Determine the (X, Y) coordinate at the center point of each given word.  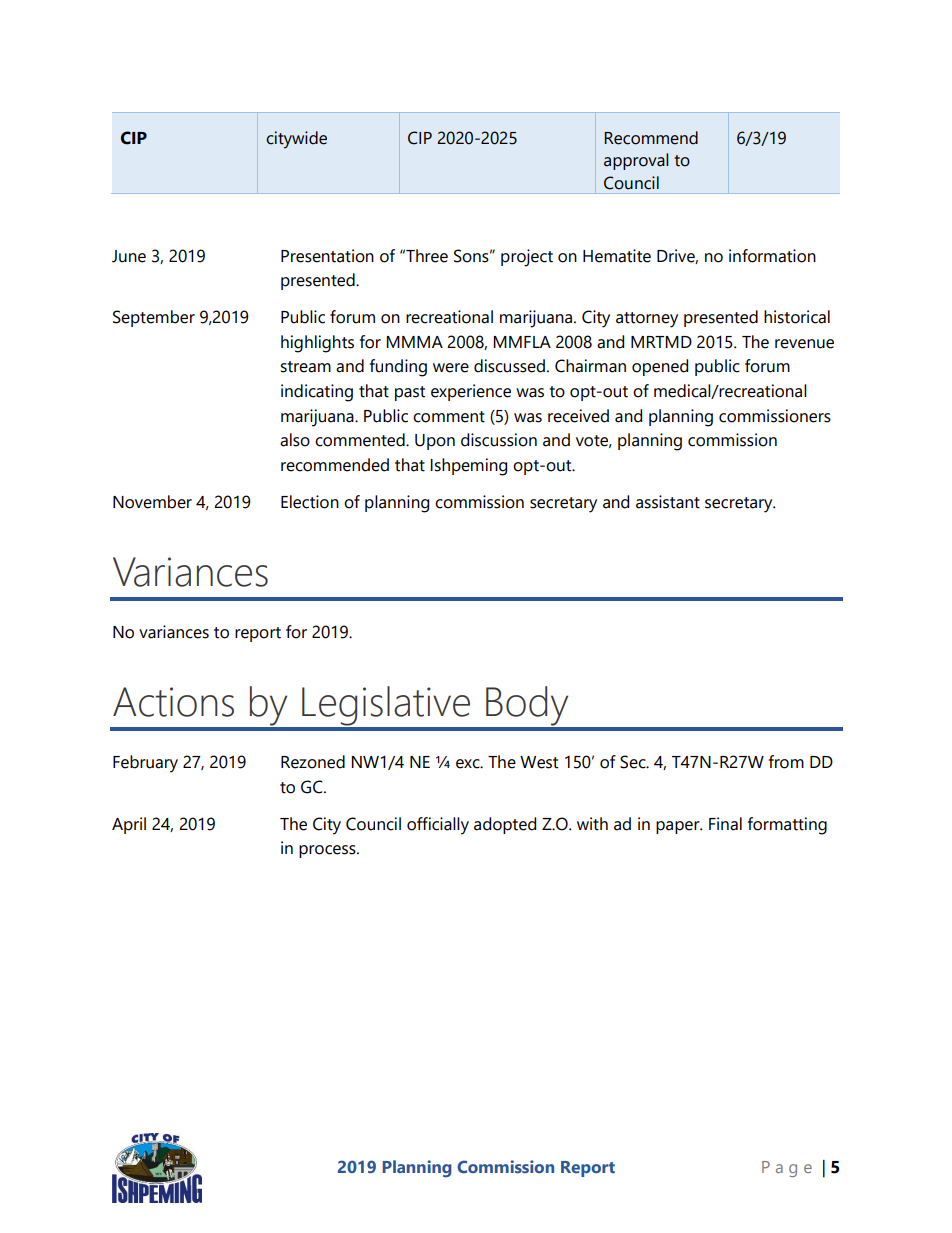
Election (310, 502)
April (129, 825)
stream (305, 367)
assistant (668, 502)
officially (438, 826)
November (152, 502)
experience (471, 392)
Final (725, 824)
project (527, 258)
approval (636, 161)
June (129, 256)
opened (660, 367)
